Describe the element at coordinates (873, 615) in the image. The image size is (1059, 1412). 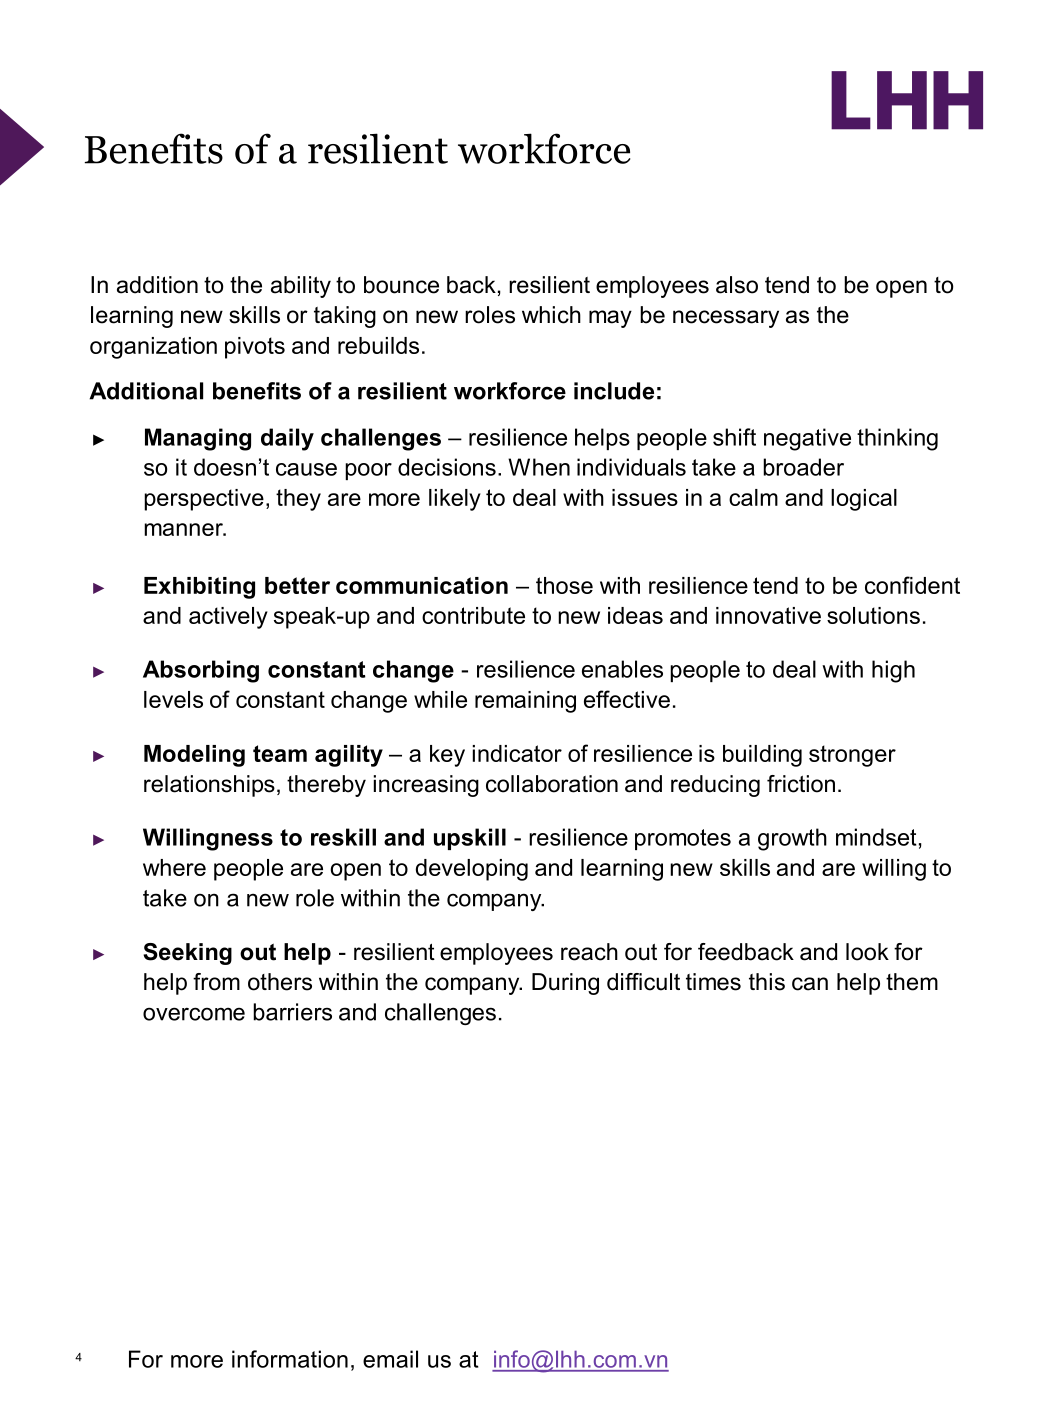
I see `solutions` at that location.
